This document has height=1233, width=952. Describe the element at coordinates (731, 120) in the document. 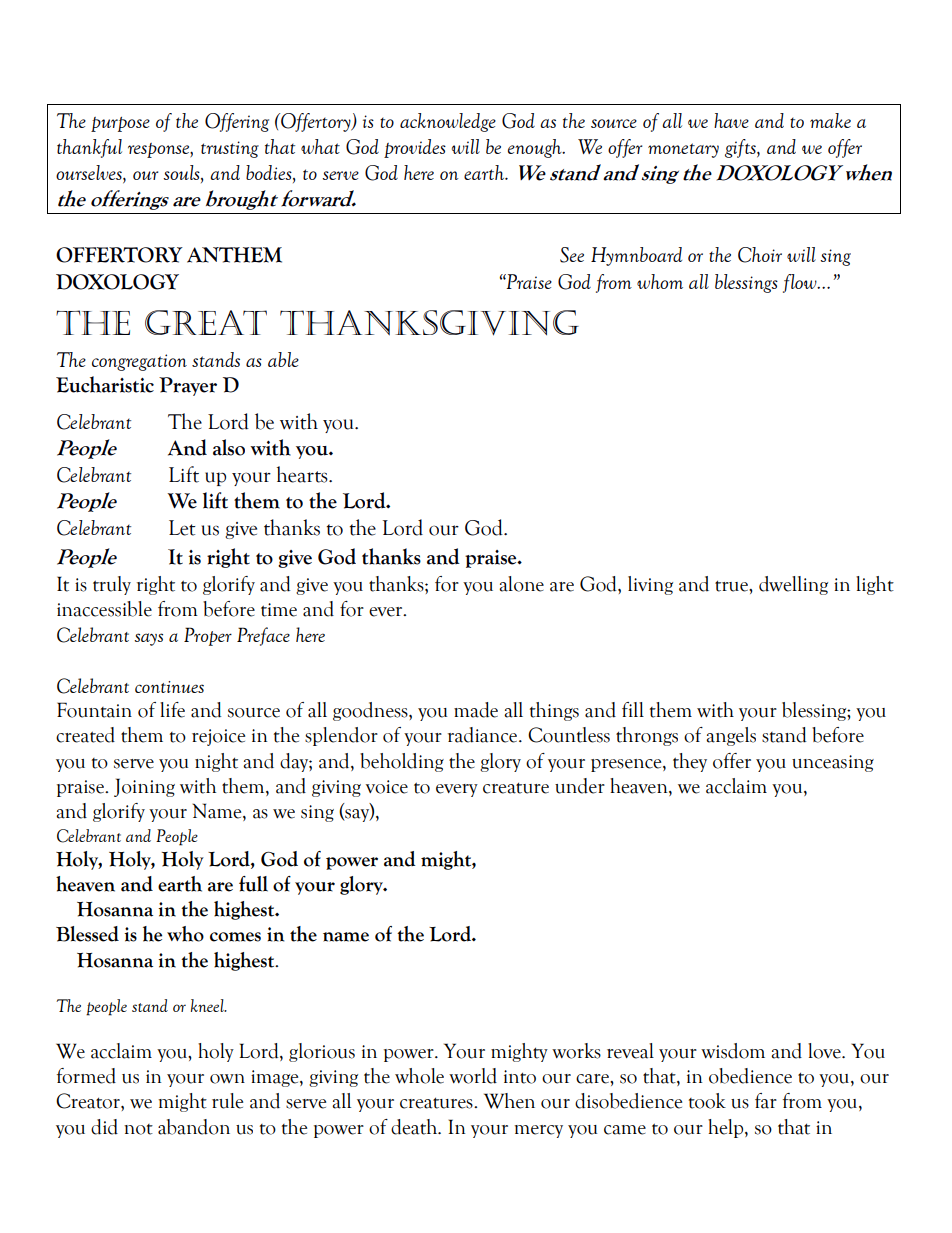

I see `have` at that location.
